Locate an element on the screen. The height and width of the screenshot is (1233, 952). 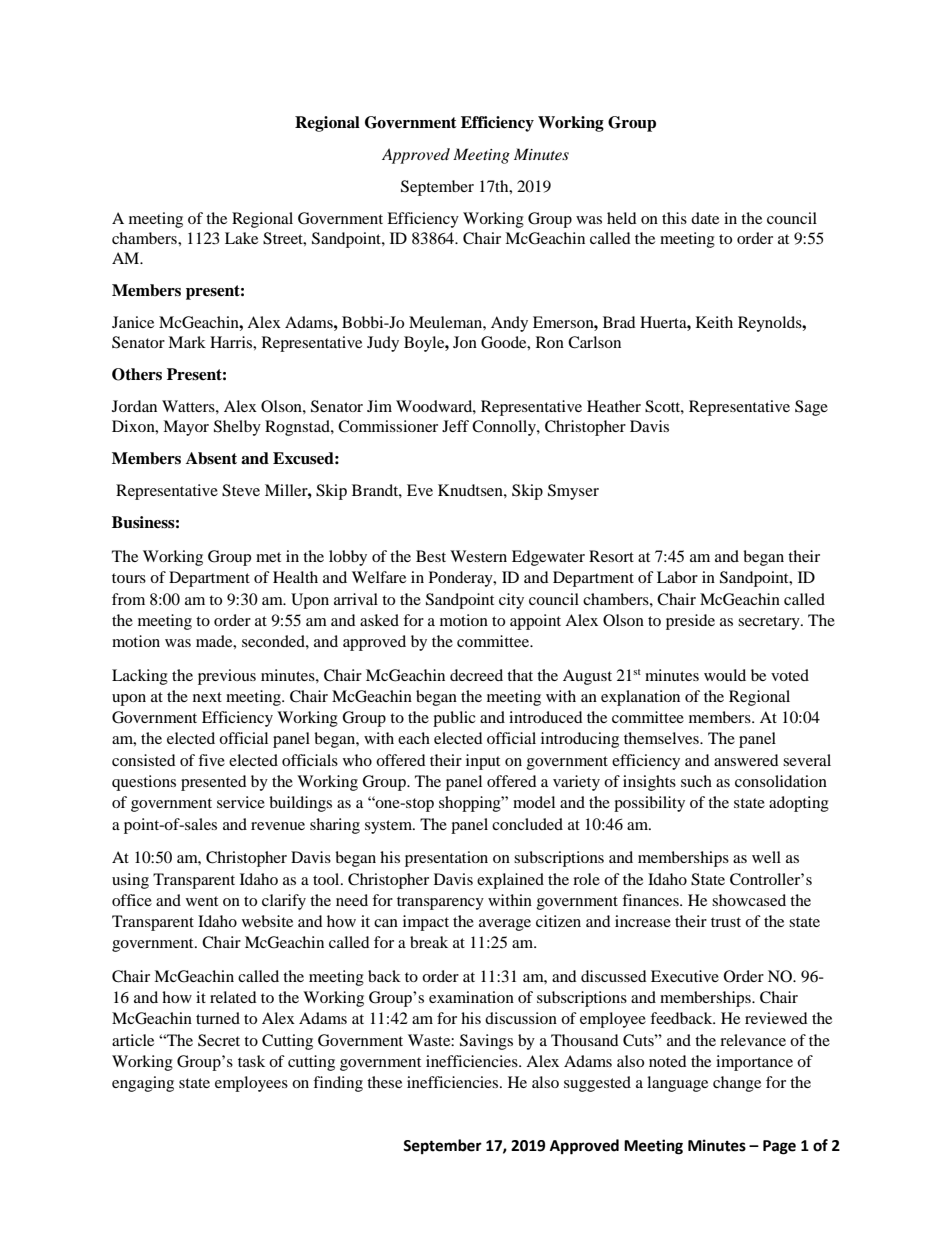
Absent is located at coordinates (211, 458).
